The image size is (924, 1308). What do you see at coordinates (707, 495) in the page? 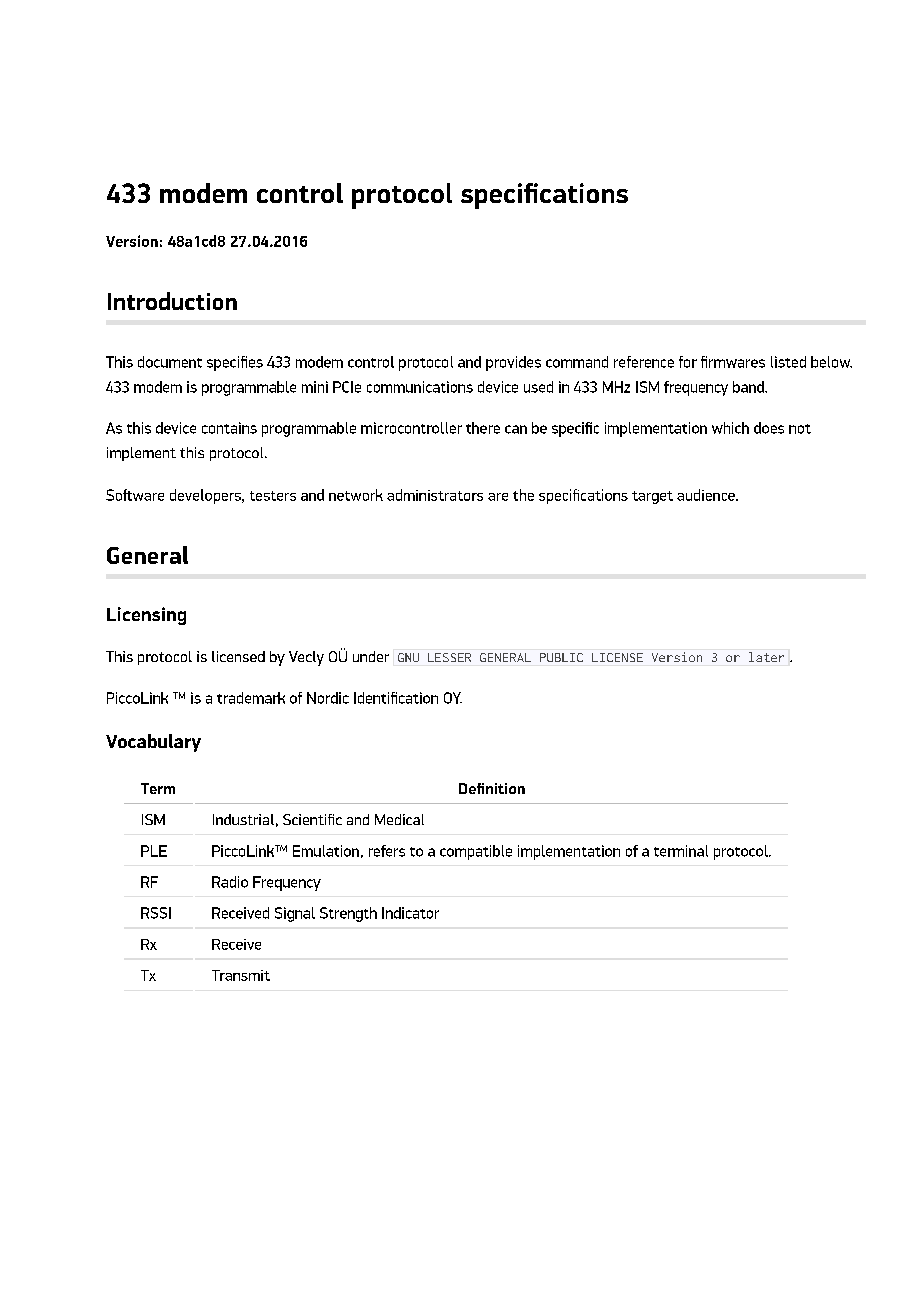
I see `audience` at bounding box center [707, 495].
